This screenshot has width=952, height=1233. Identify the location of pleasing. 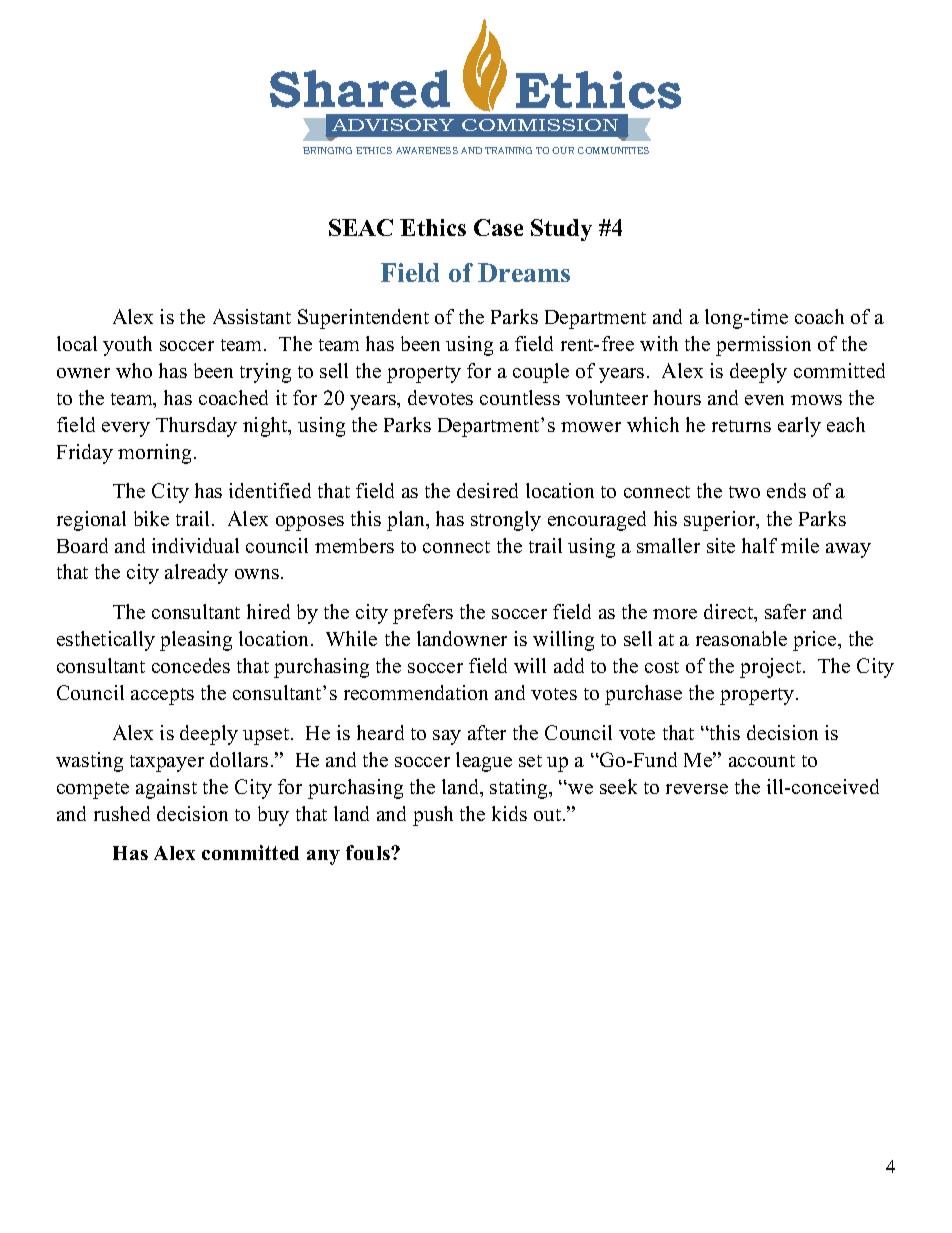
(196, 641).
